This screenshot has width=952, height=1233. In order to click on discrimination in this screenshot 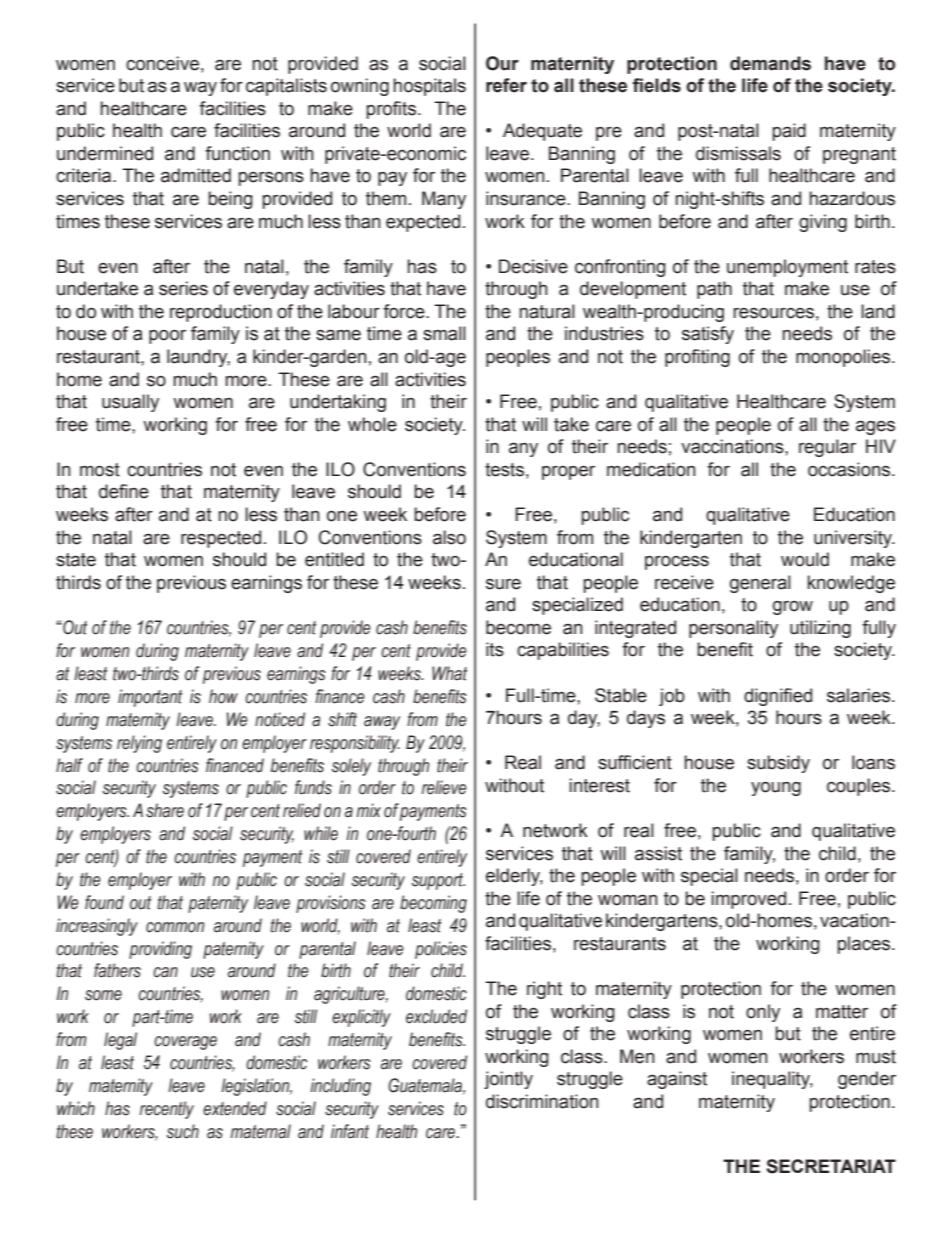, I will do `click(542, 1101)`.
